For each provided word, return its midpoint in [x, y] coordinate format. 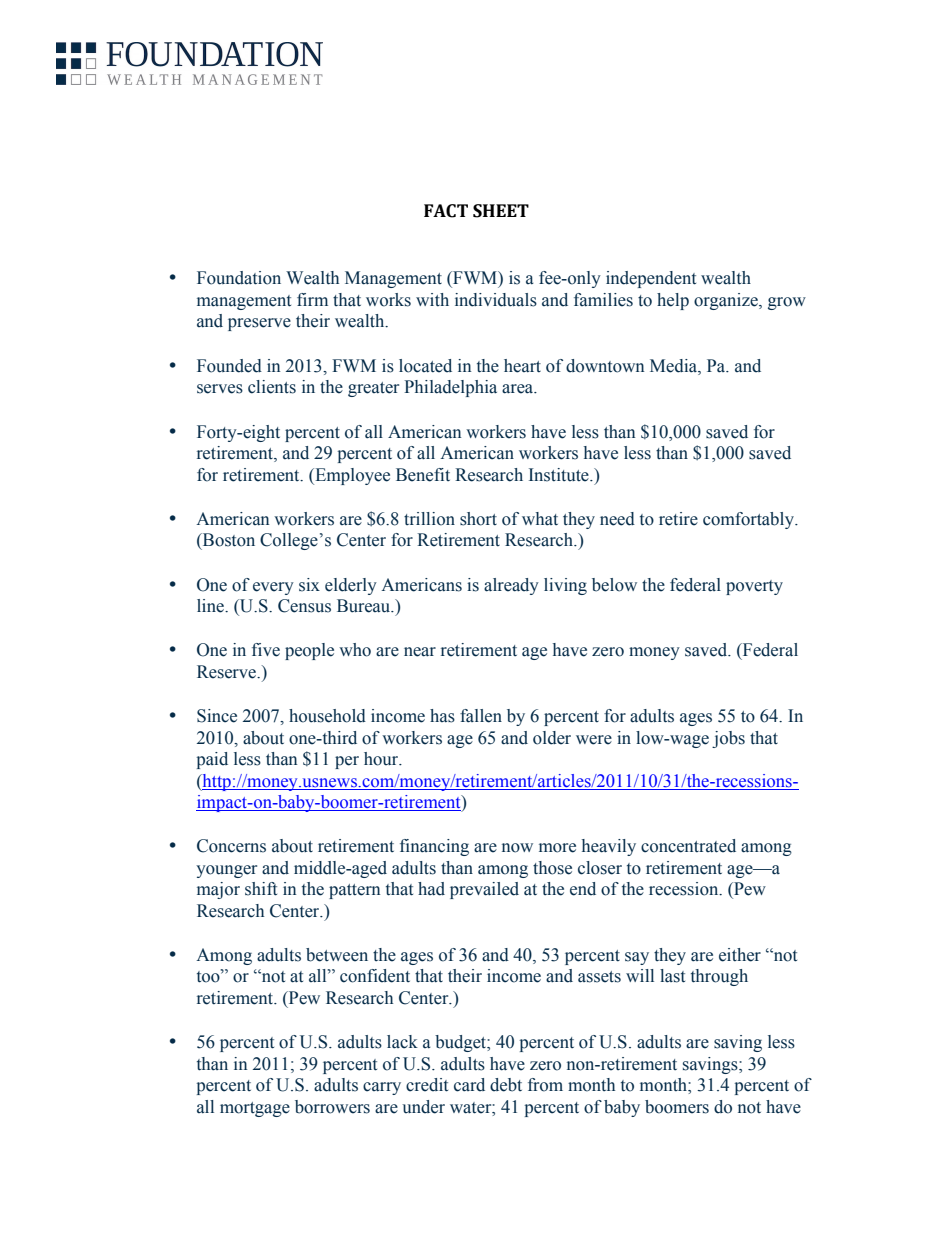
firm [312, 299]
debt [506, 1085]
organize [727, 301]
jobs [728, 739]
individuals [496, 300]
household [327, 716]
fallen [481, 716]
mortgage [255, 1109]
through [719, 977]
